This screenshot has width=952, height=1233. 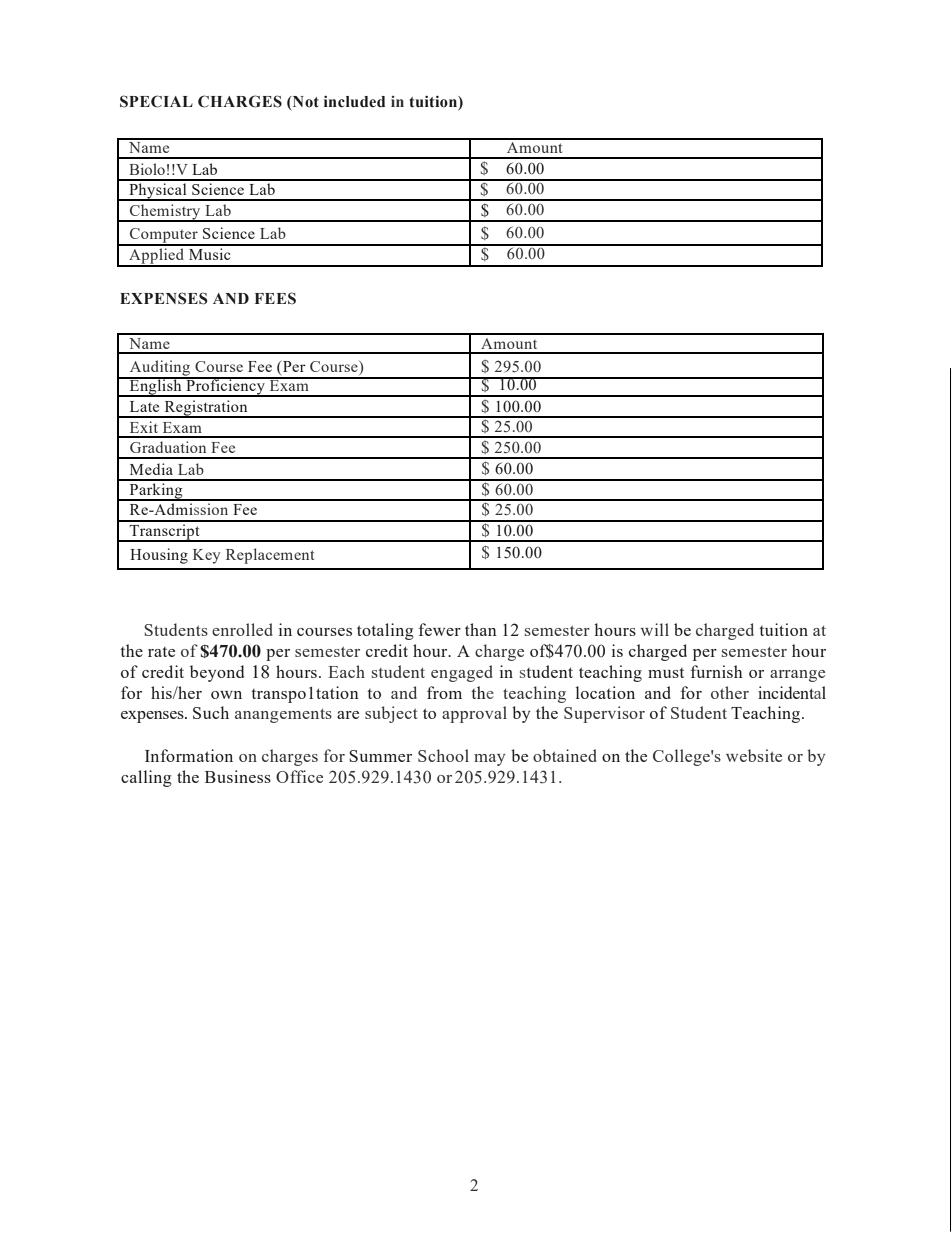 I want to click on Information, so click(x=189, y=755).
